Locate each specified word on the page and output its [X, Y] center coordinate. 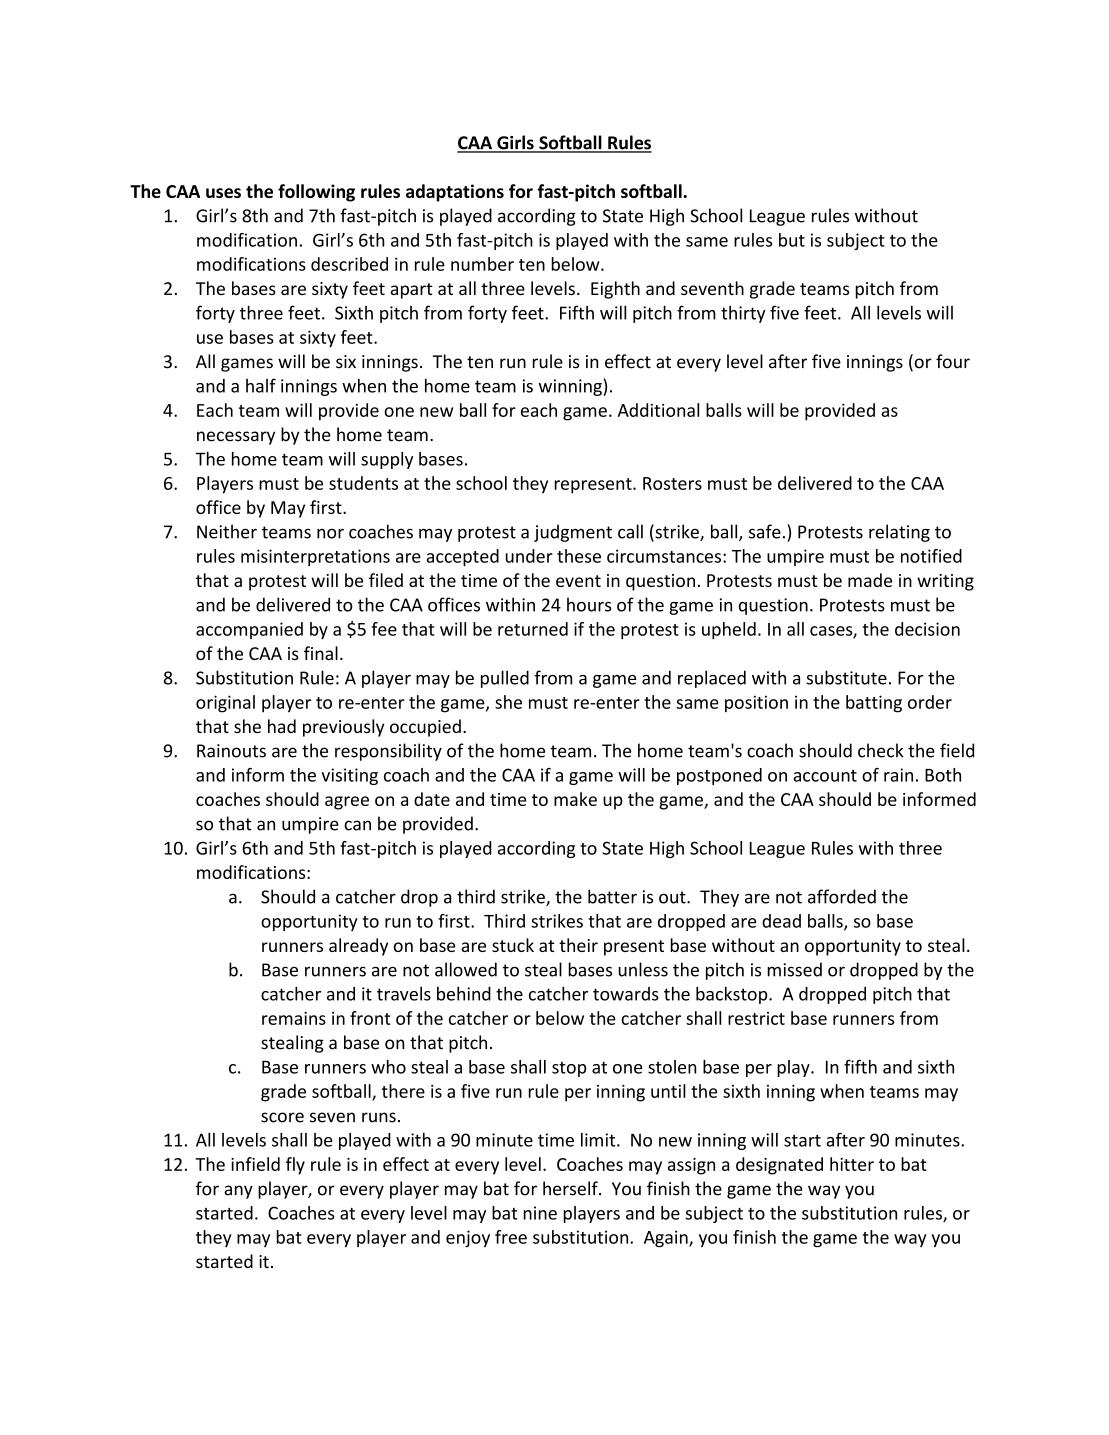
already [358, 947]
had [282, 726]
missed [794, 969]
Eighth [615, 290]
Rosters [672, 483]
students [363, 483]
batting [874, 704]
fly [295, 1166]
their [578, 945]
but [792, 240]
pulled [505, 679]
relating [899, 533]
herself [571, 1188]
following [316, 193]
